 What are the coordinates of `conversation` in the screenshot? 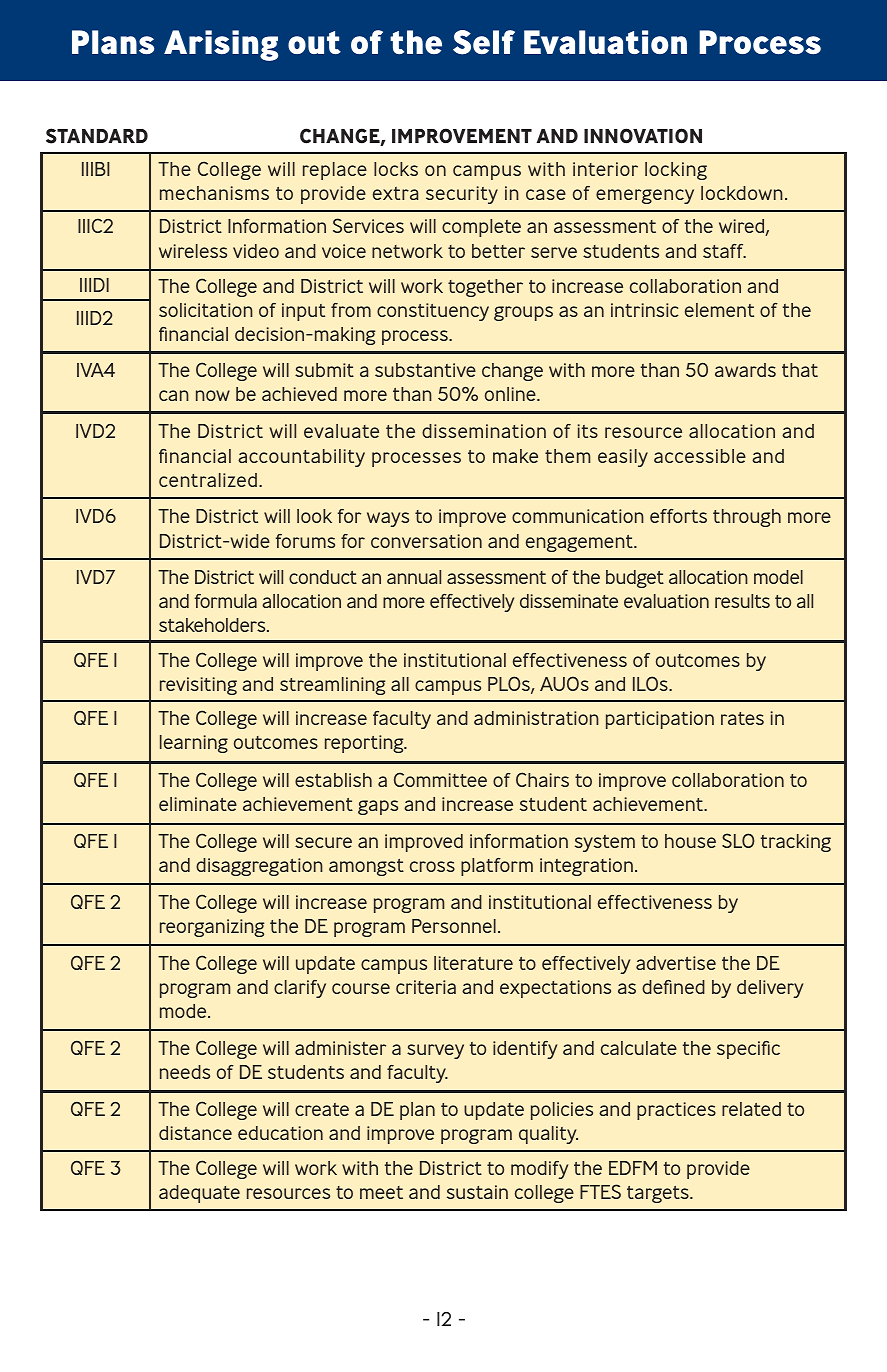 It's located at (426, 541).
